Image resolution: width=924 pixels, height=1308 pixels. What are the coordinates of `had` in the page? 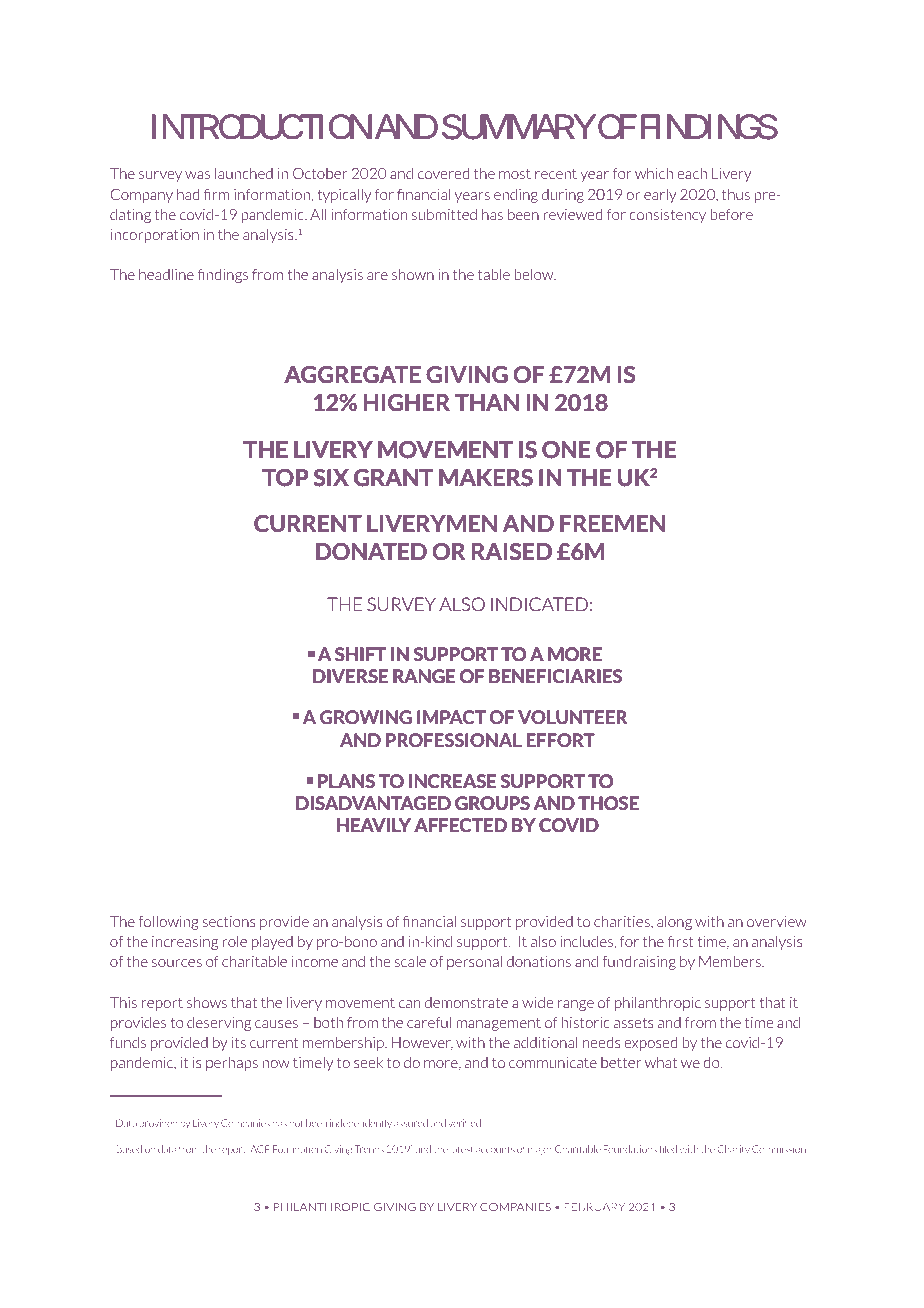 It's located at (188, 194).
